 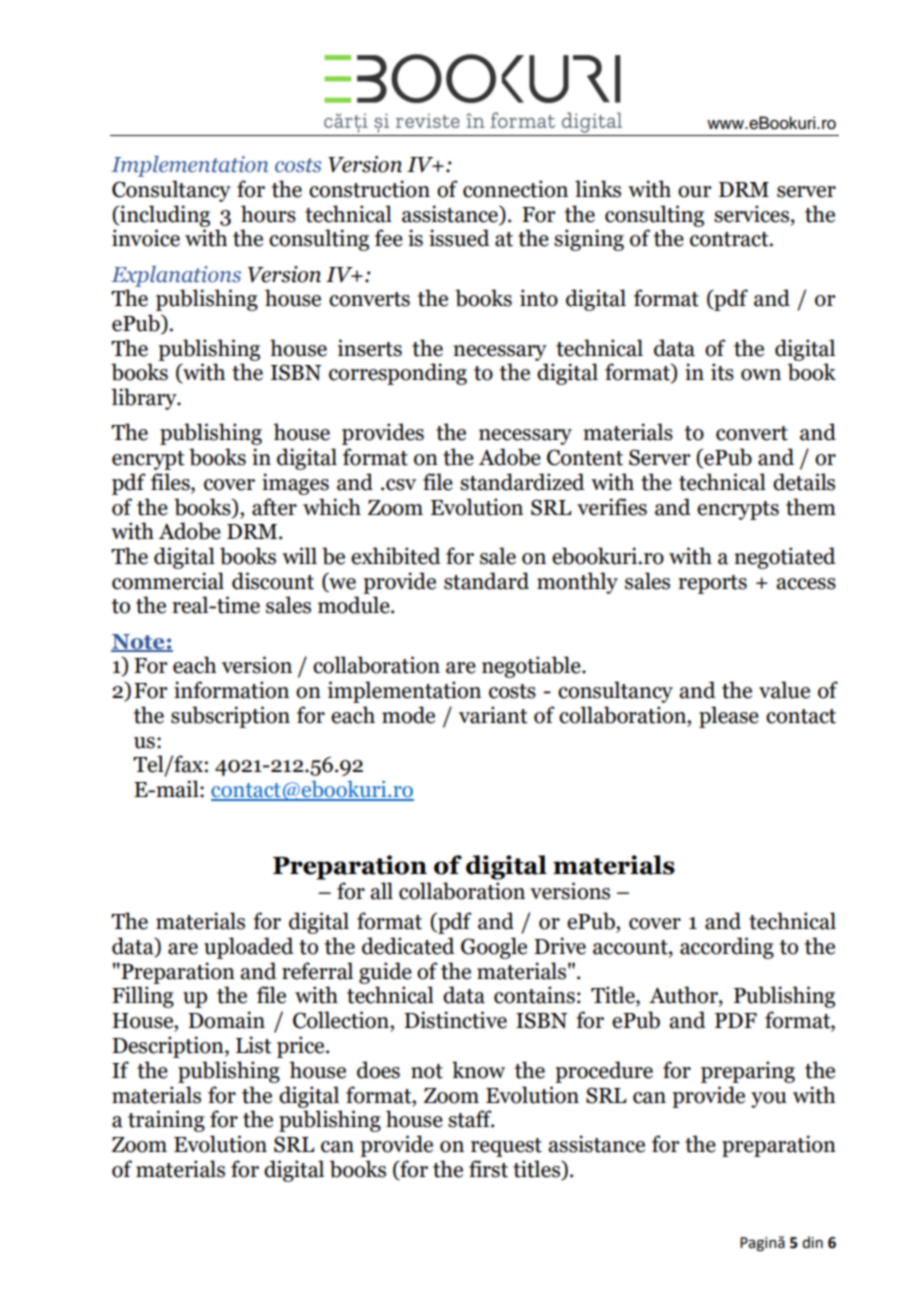 What do you see at coordinates (751, 214) in the screenshot?
I see `services` at bounding box center [751, 214].
